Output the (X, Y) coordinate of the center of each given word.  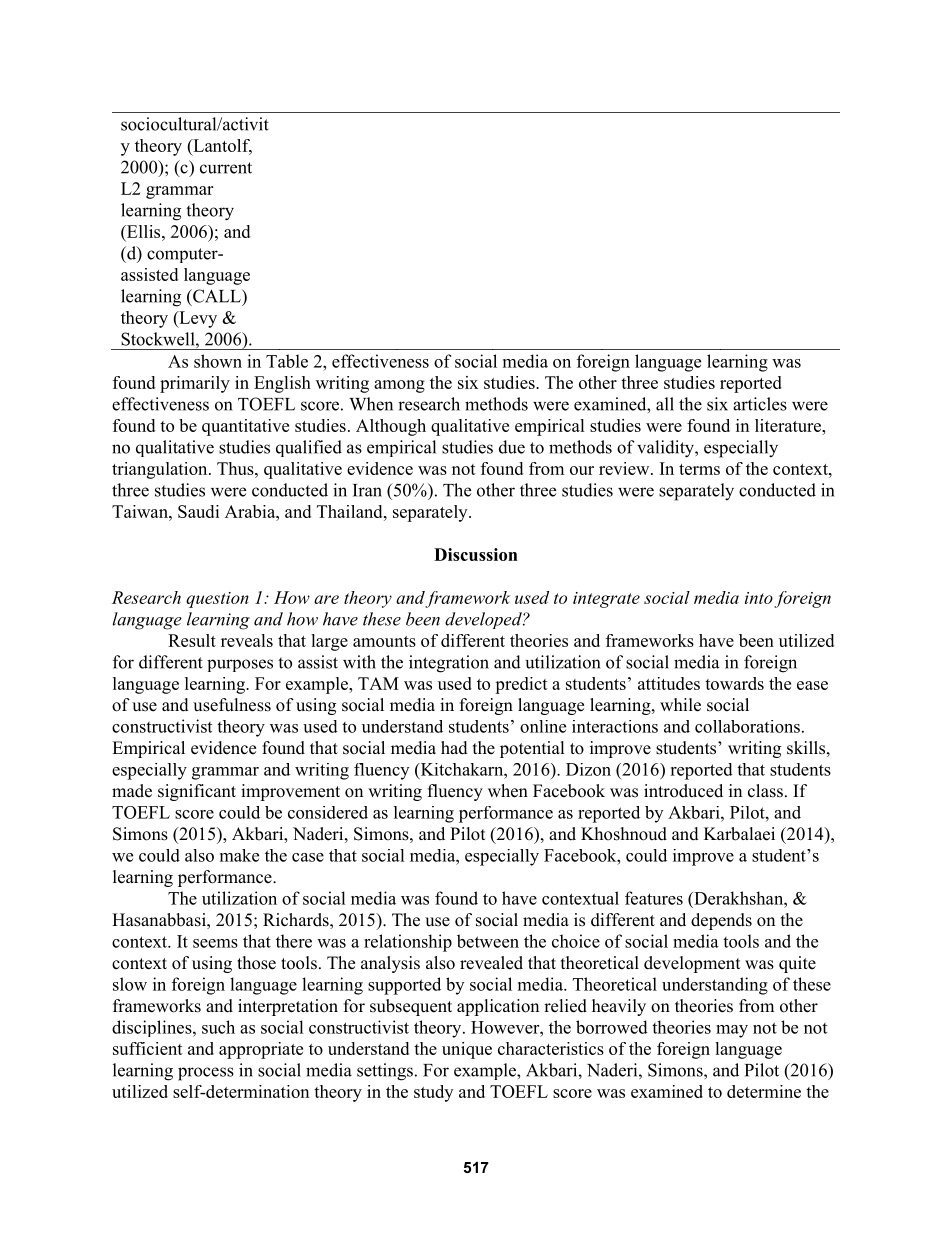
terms (699, 469)
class (765, 791)
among (399, 386)
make (239, 855)
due (512, 447)
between (488, 941)
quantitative (245, 427)
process (206, 1074)
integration (449, 664)
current (226, 168)
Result (192, 640)
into (759, 598)
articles (760, 404)
